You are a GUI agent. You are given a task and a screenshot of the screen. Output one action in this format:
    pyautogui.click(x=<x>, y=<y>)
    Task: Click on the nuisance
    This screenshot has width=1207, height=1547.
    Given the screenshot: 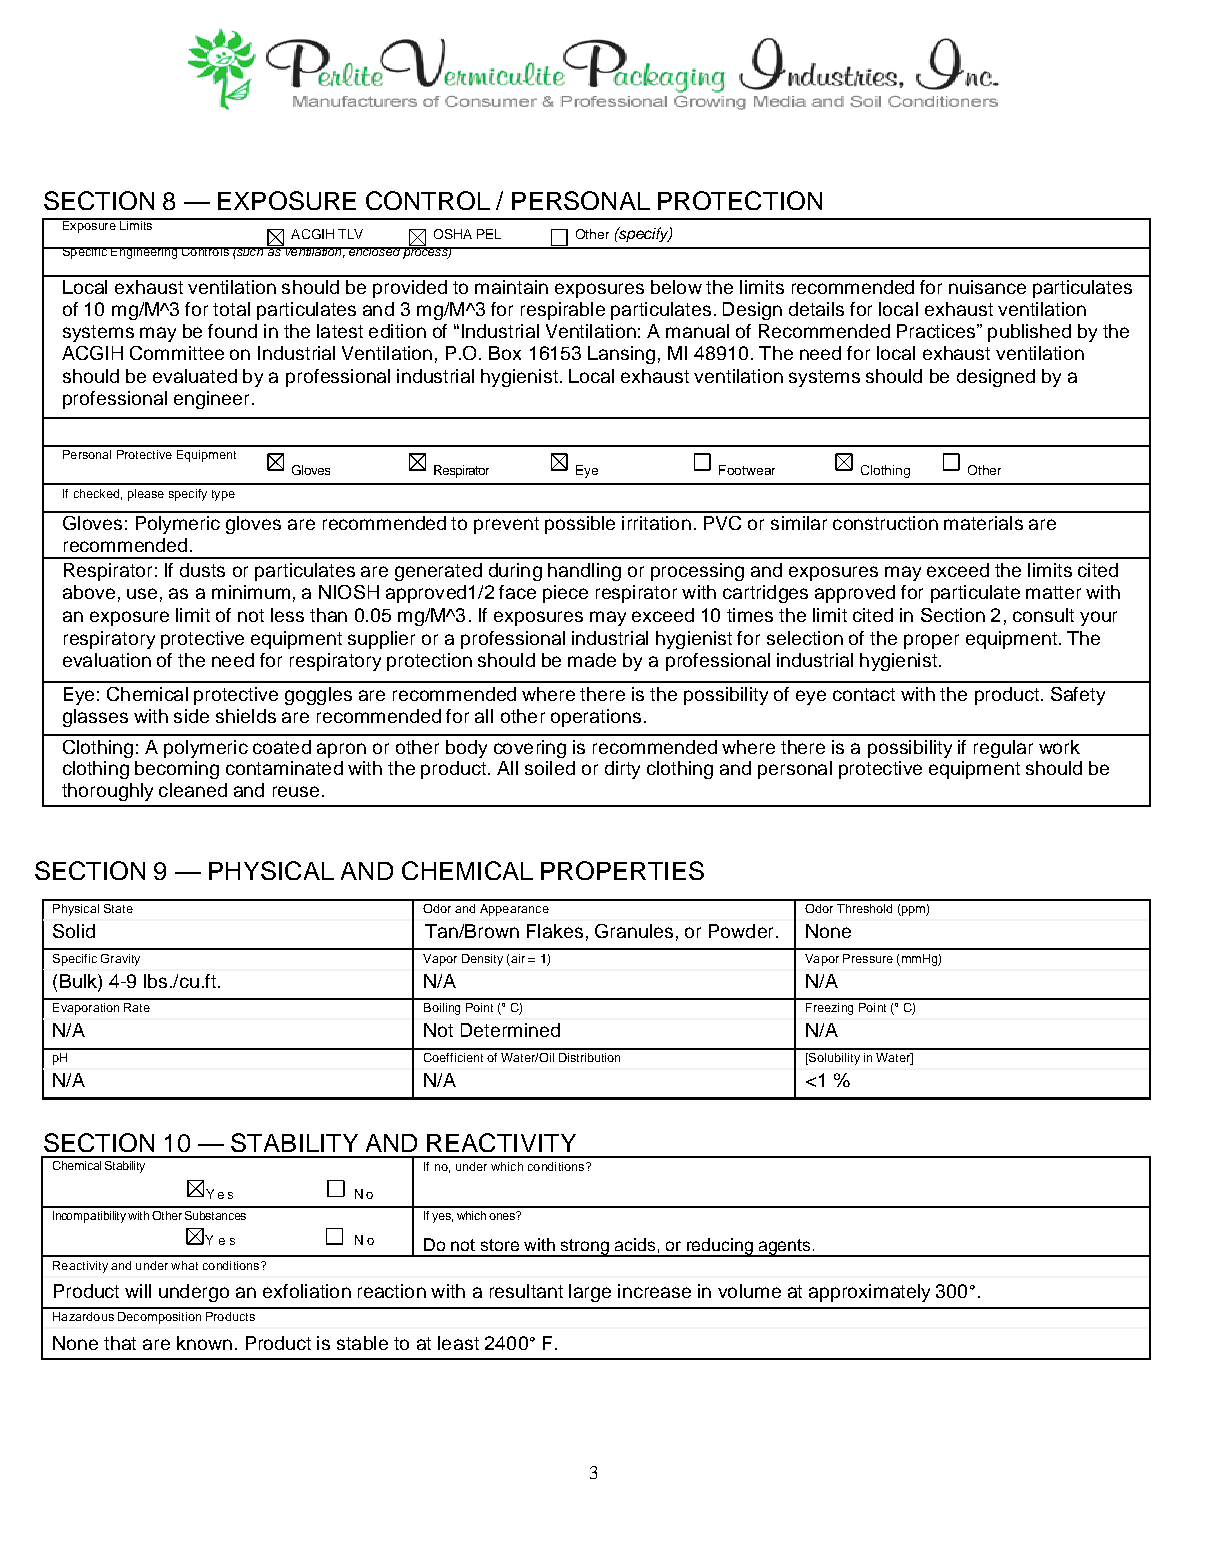 What is the action you would take?
    pyautogui.click(x=987, y=287)
